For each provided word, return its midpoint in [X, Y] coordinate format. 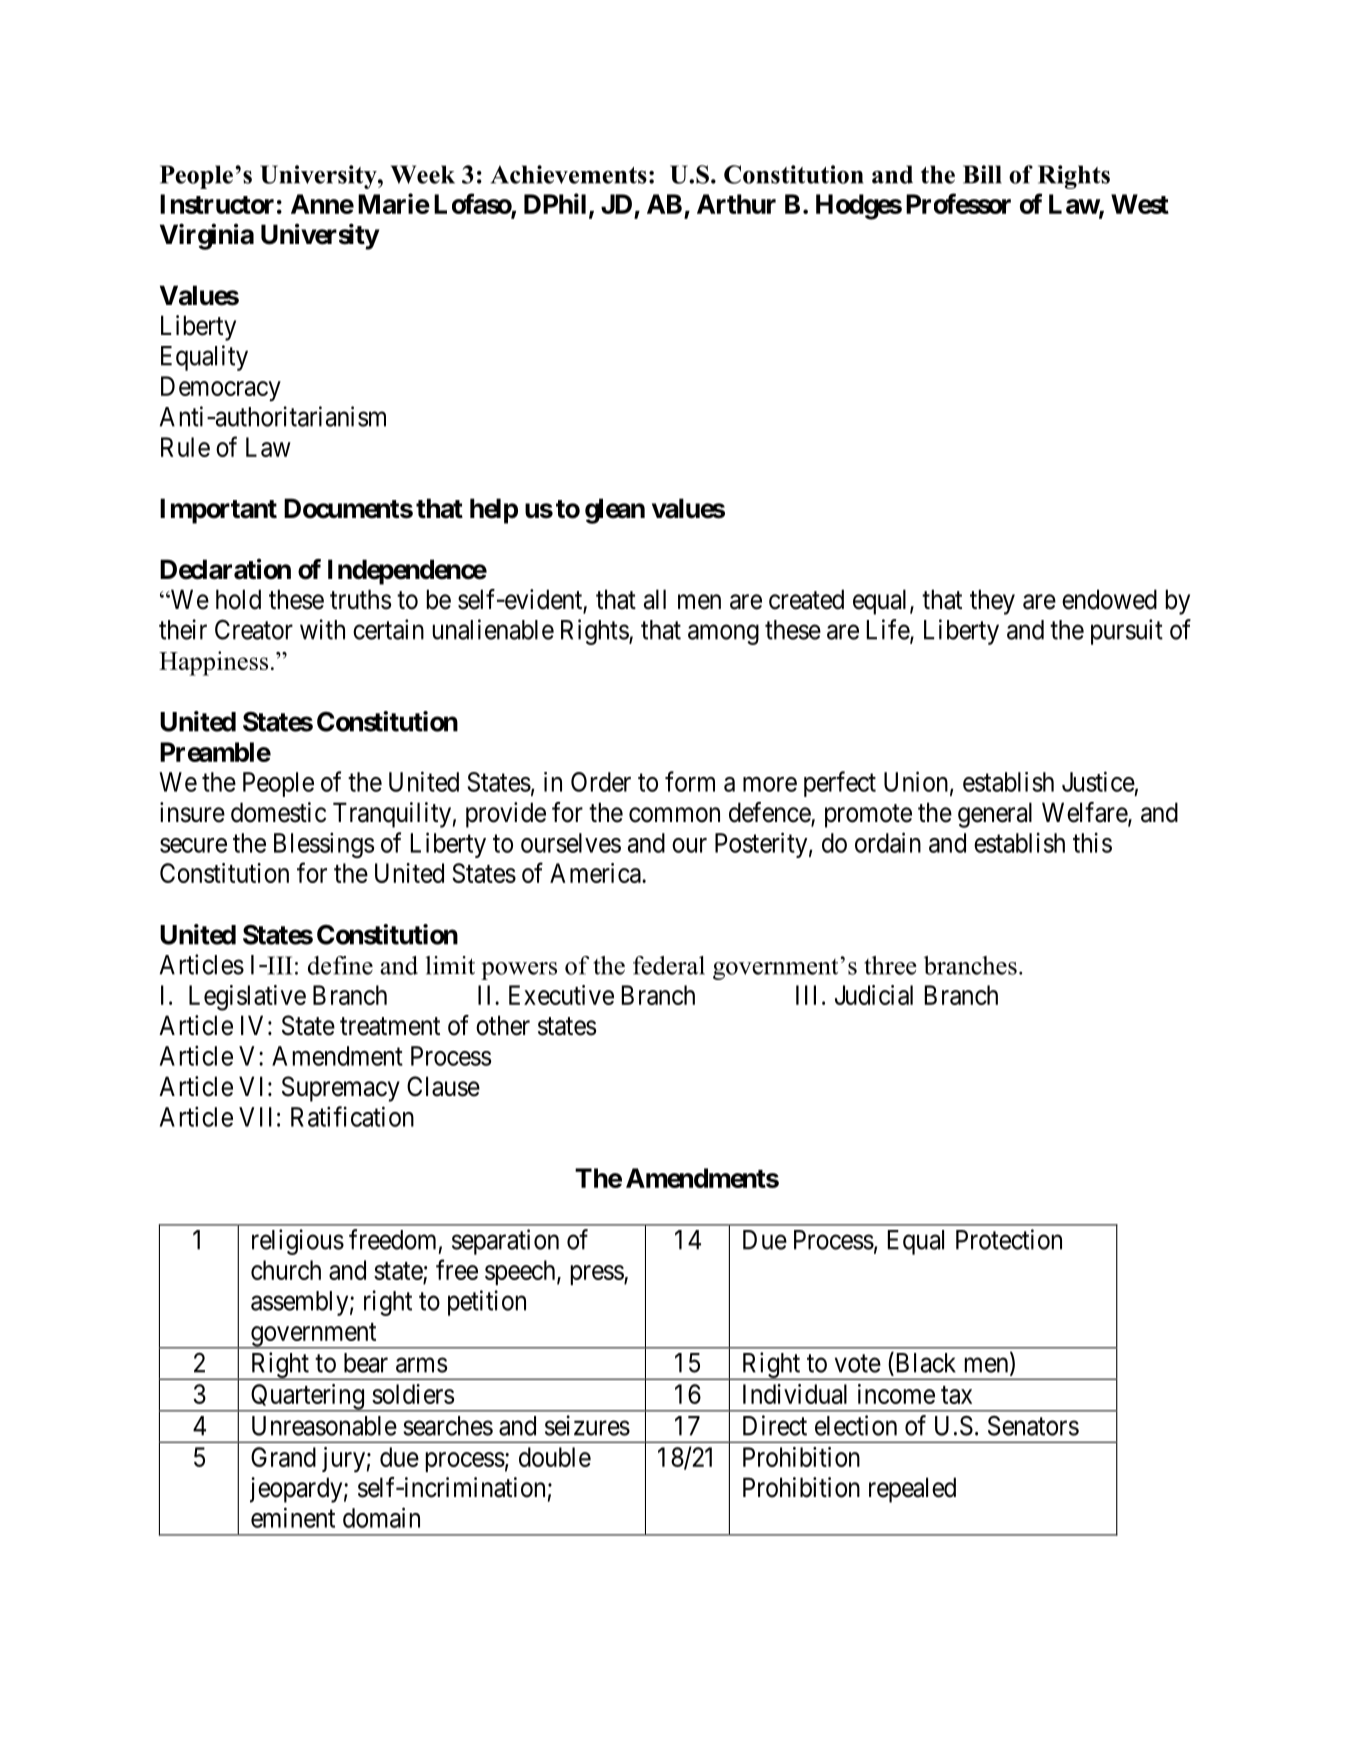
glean [615, 511]
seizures [587, 1425]
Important [218, 511]
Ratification [352, 1116]
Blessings [324, 845]
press [598, 1275]
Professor [958, 203]
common [674, 815]
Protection [1009, 1239]
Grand [283, 1457]
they [992, 602]
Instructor [217, 204]
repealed [912, 1490]
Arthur [736, 204]
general [995, 815]
